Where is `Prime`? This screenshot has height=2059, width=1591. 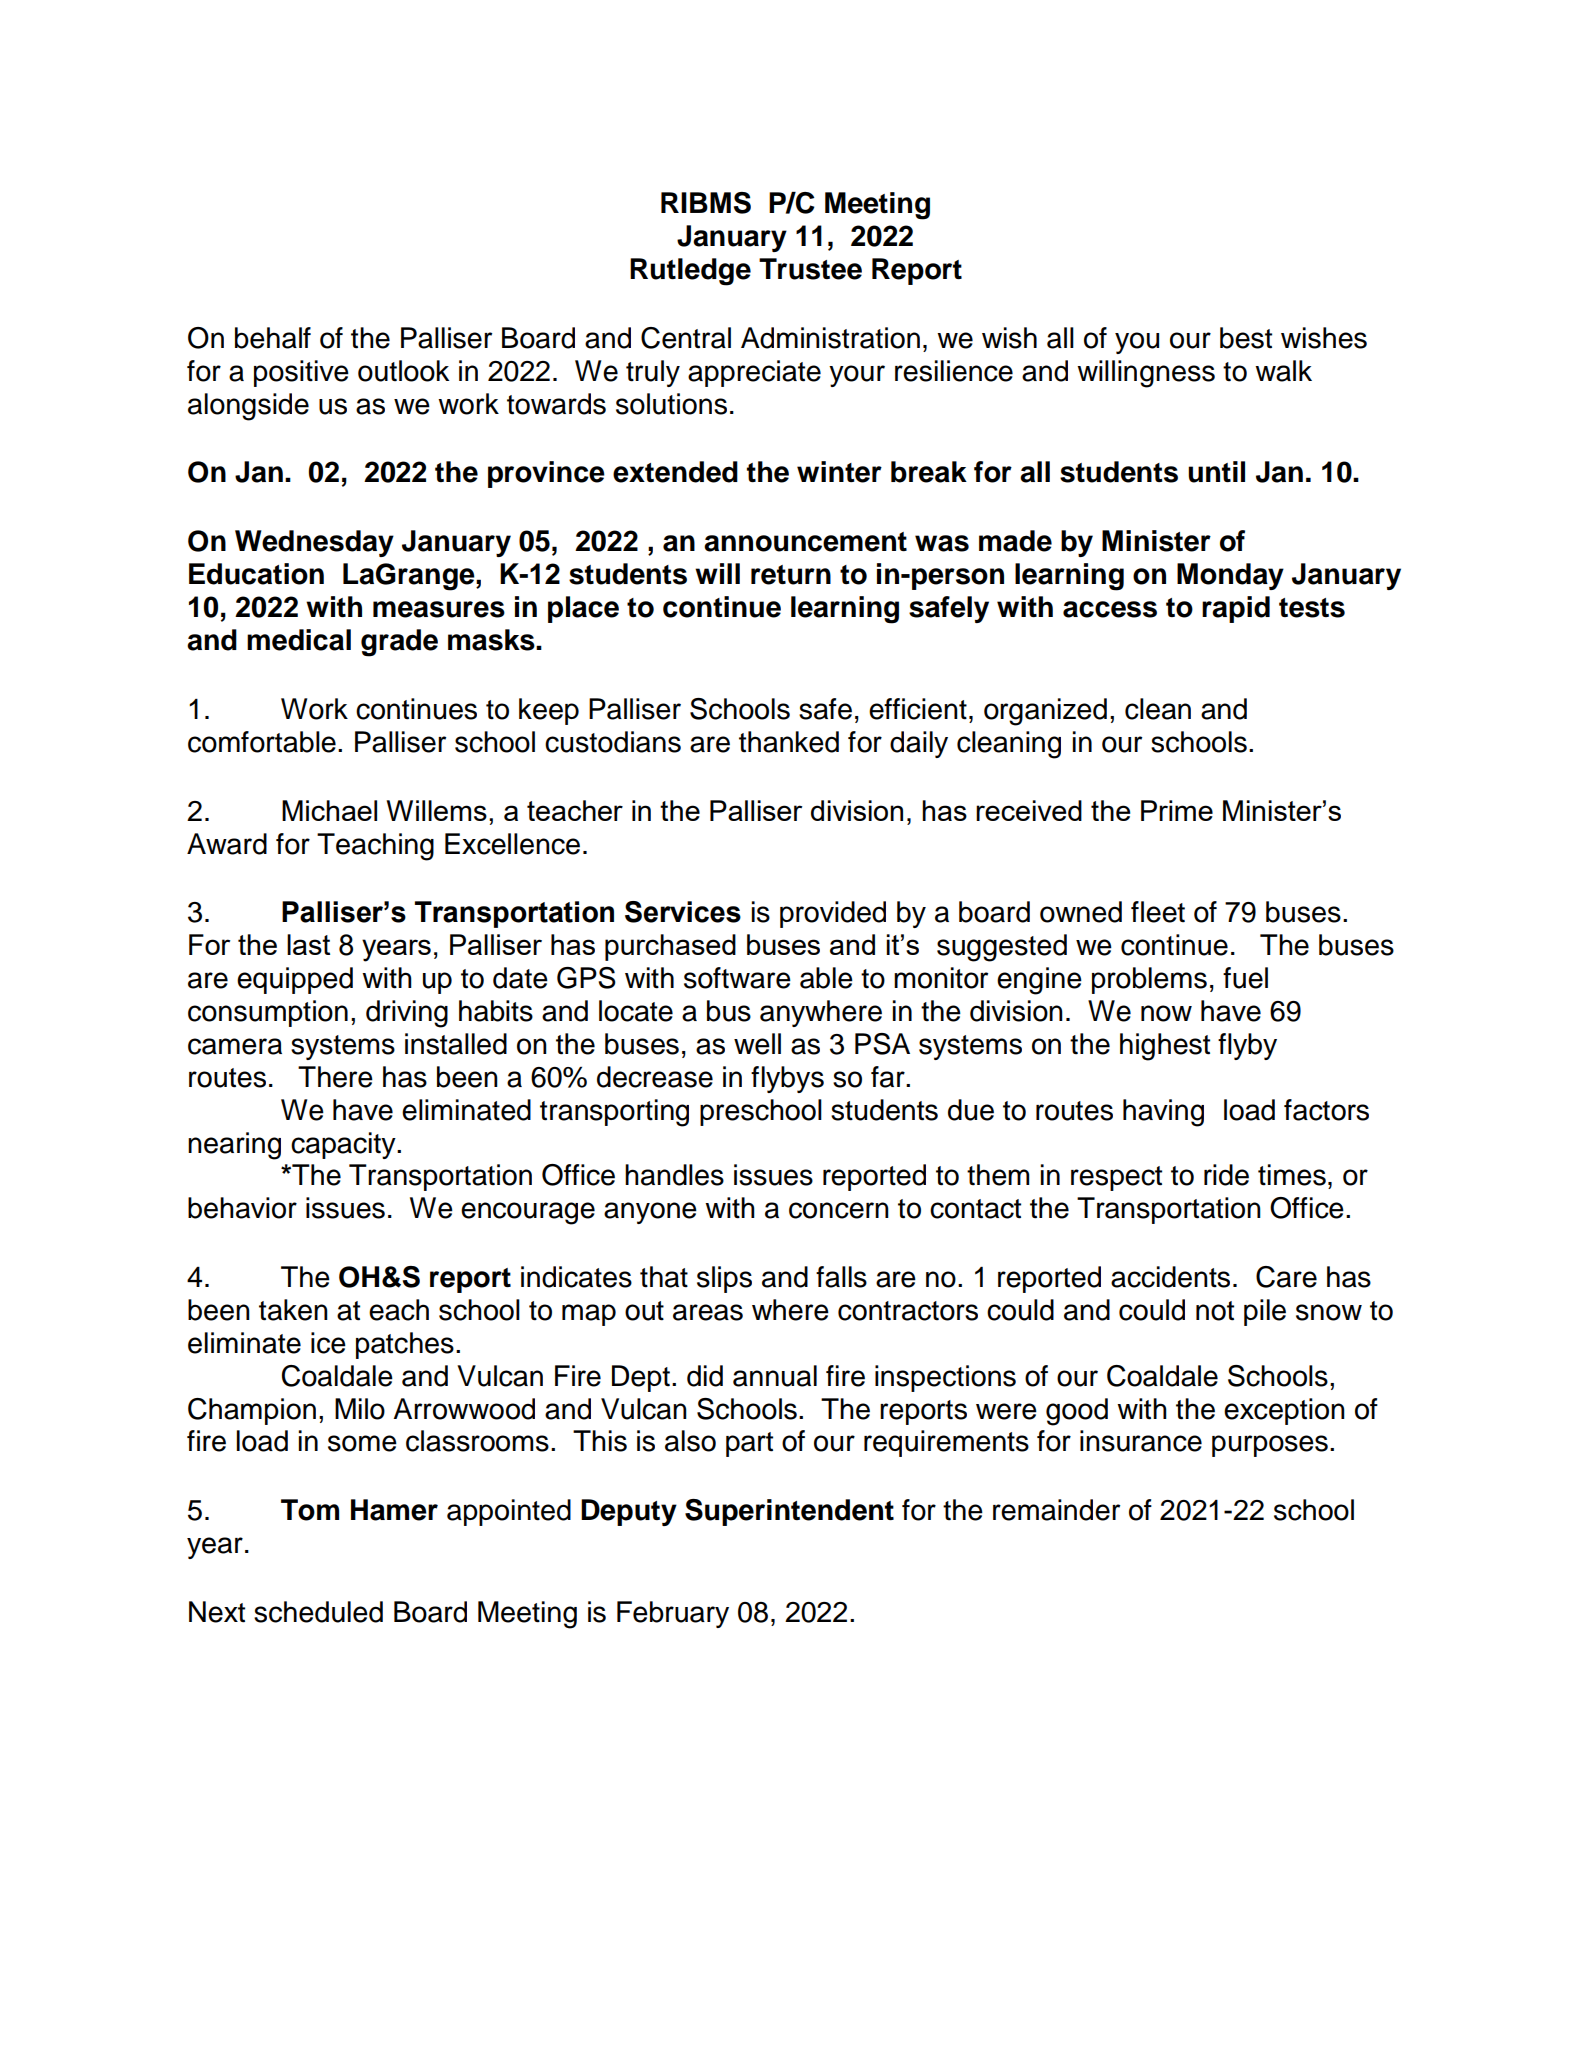 Prime is located at coordinates (1177, 810).
